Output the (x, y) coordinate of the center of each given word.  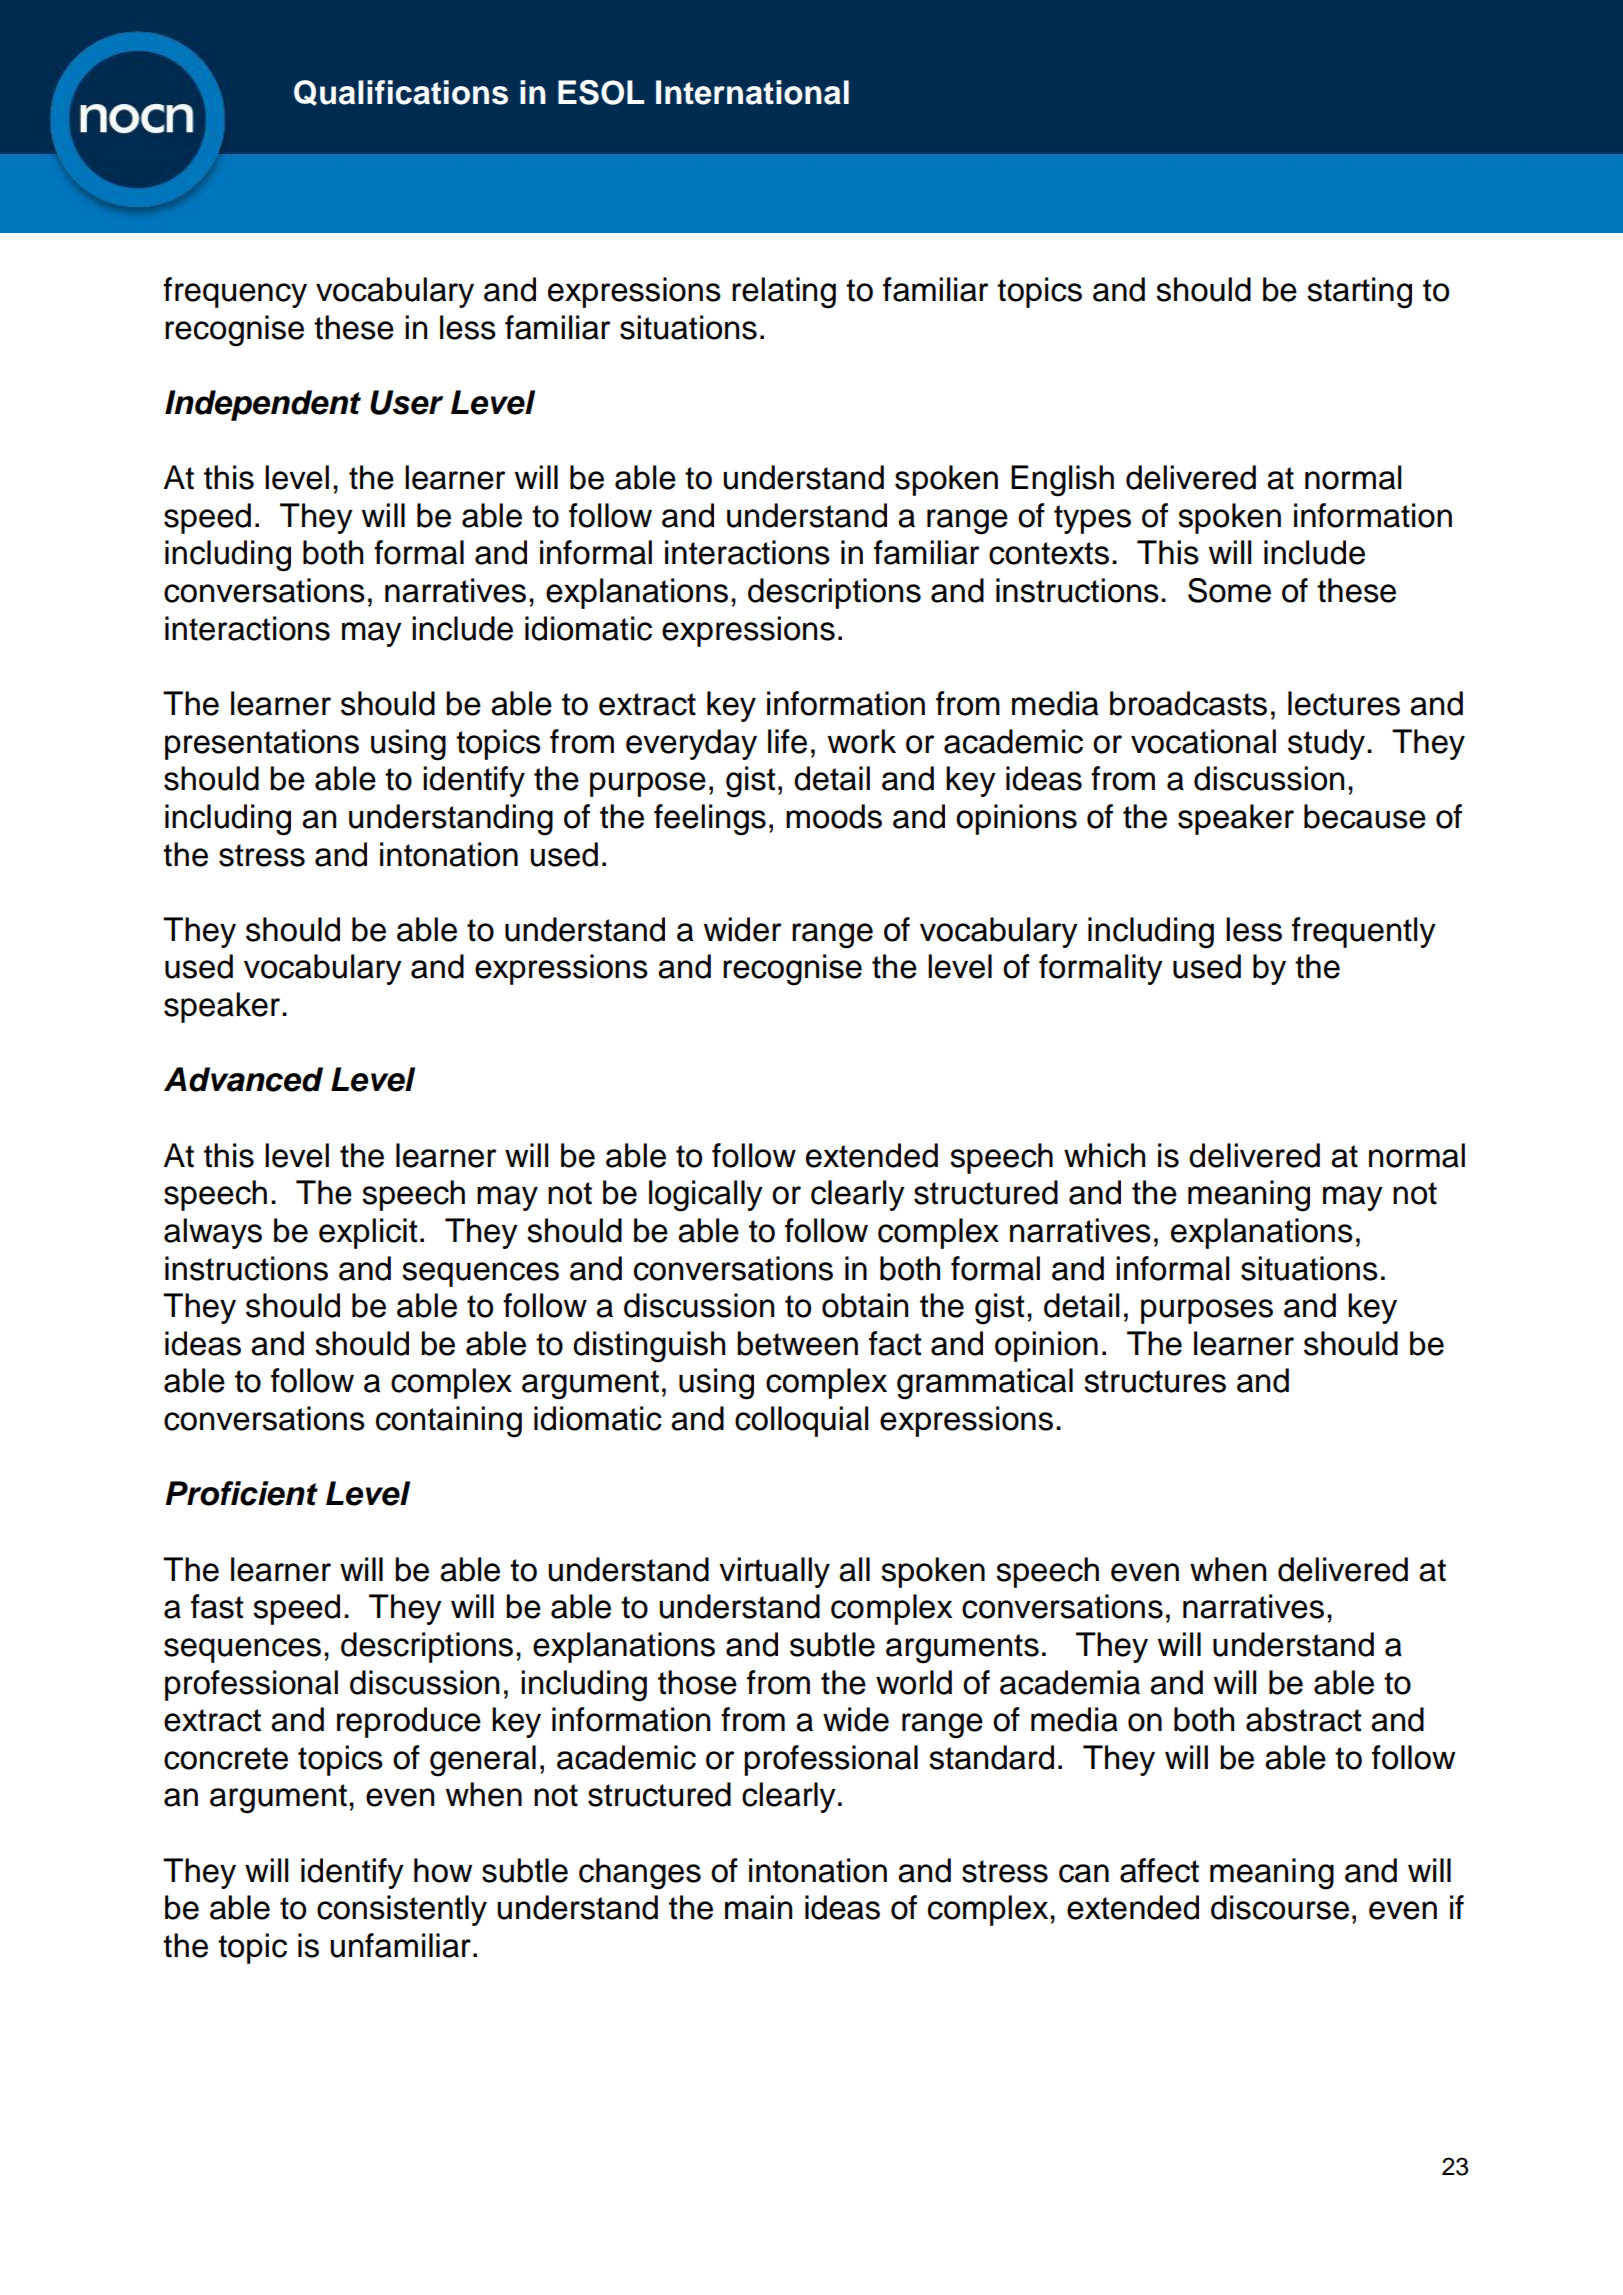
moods (834, 816)
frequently (1364, 932)
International (752, 92)
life (787, 741)
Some (1229, 590)
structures (1155, 1381)
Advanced (243, 1079)
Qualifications (401, 93)
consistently (402, 1910)
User (406, 402)
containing (449, 1422)
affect (1159, 1870)
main (758, 1907)
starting (1359, 293)
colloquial (802, 1421)
